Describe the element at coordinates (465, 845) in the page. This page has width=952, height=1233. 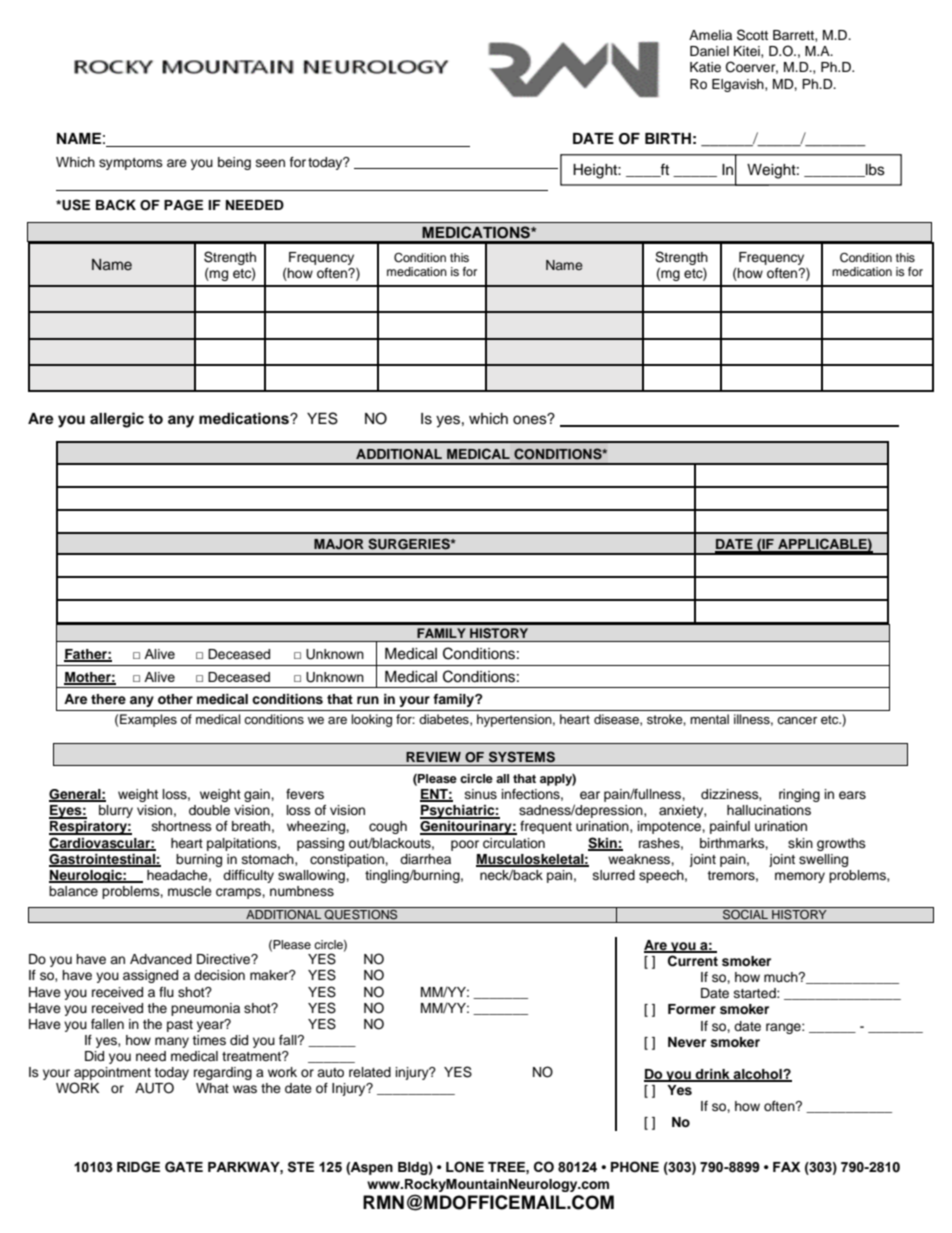
I see `poor` at that location.
